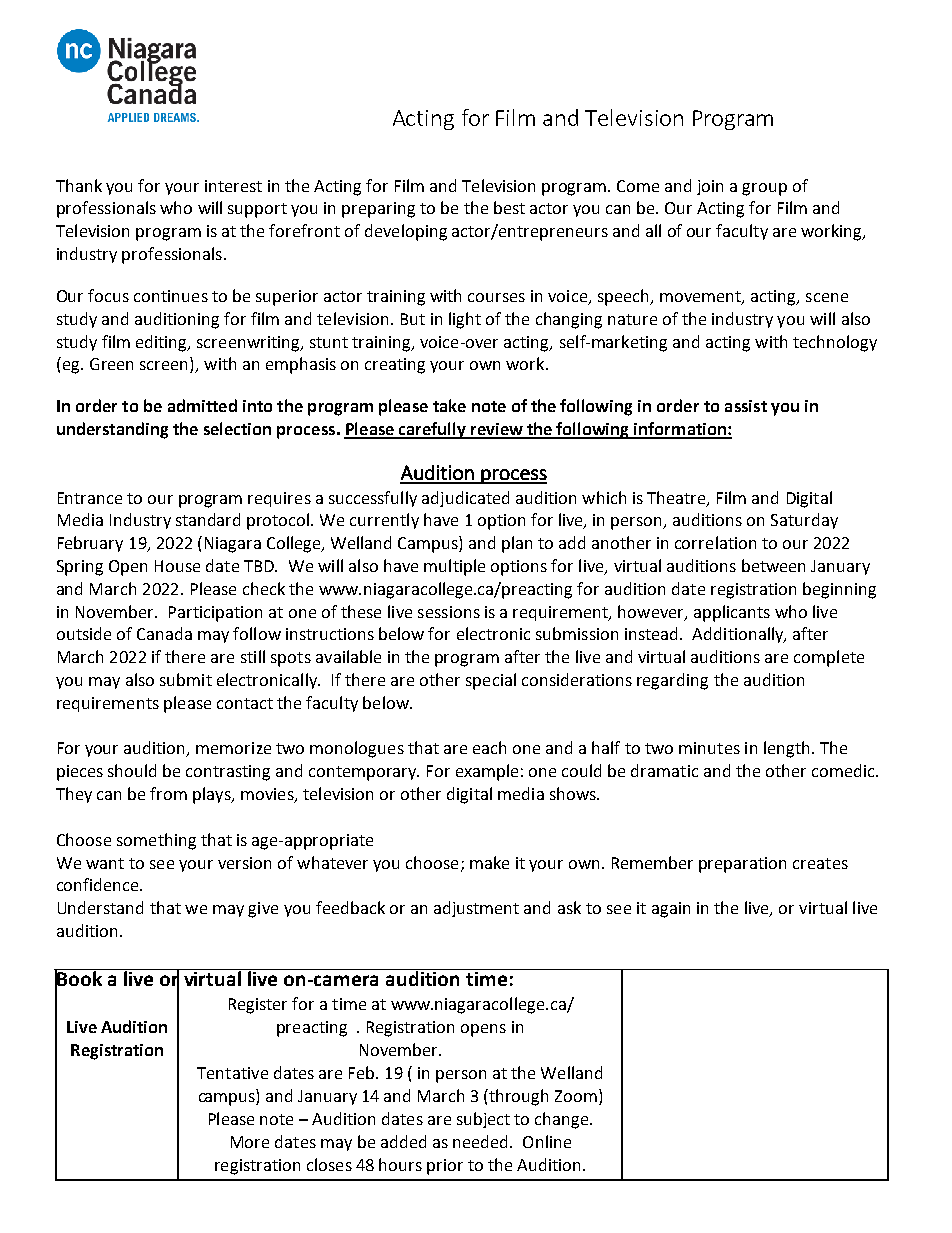 The image size is (952, 1233). What do you see at coordinates (186, 679) in the screenshot?
I see `submit` at bounding box center [186, 679].
